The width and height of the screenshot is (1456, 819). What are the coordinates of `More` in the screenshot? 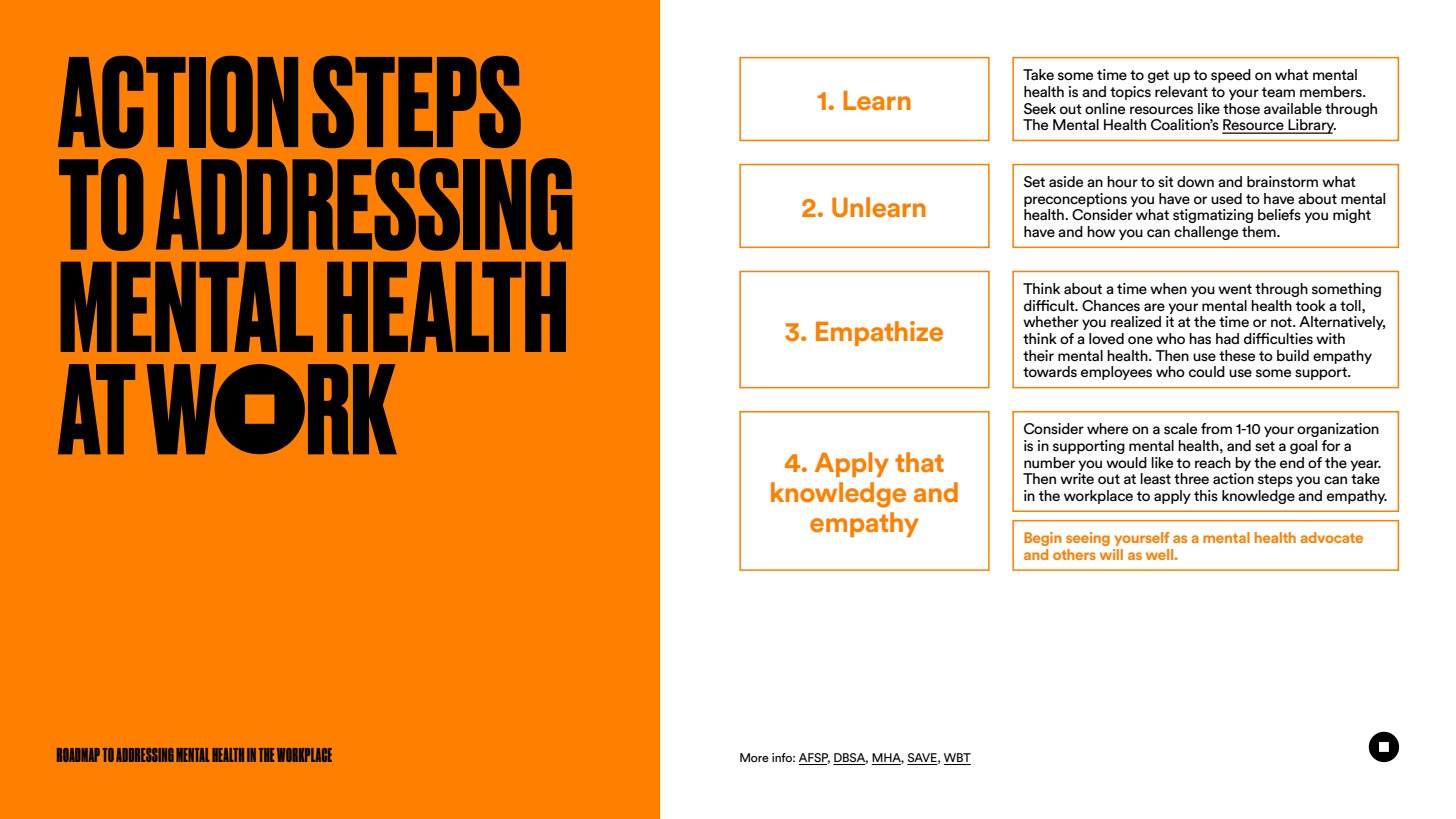 It's located at (754, 757).
